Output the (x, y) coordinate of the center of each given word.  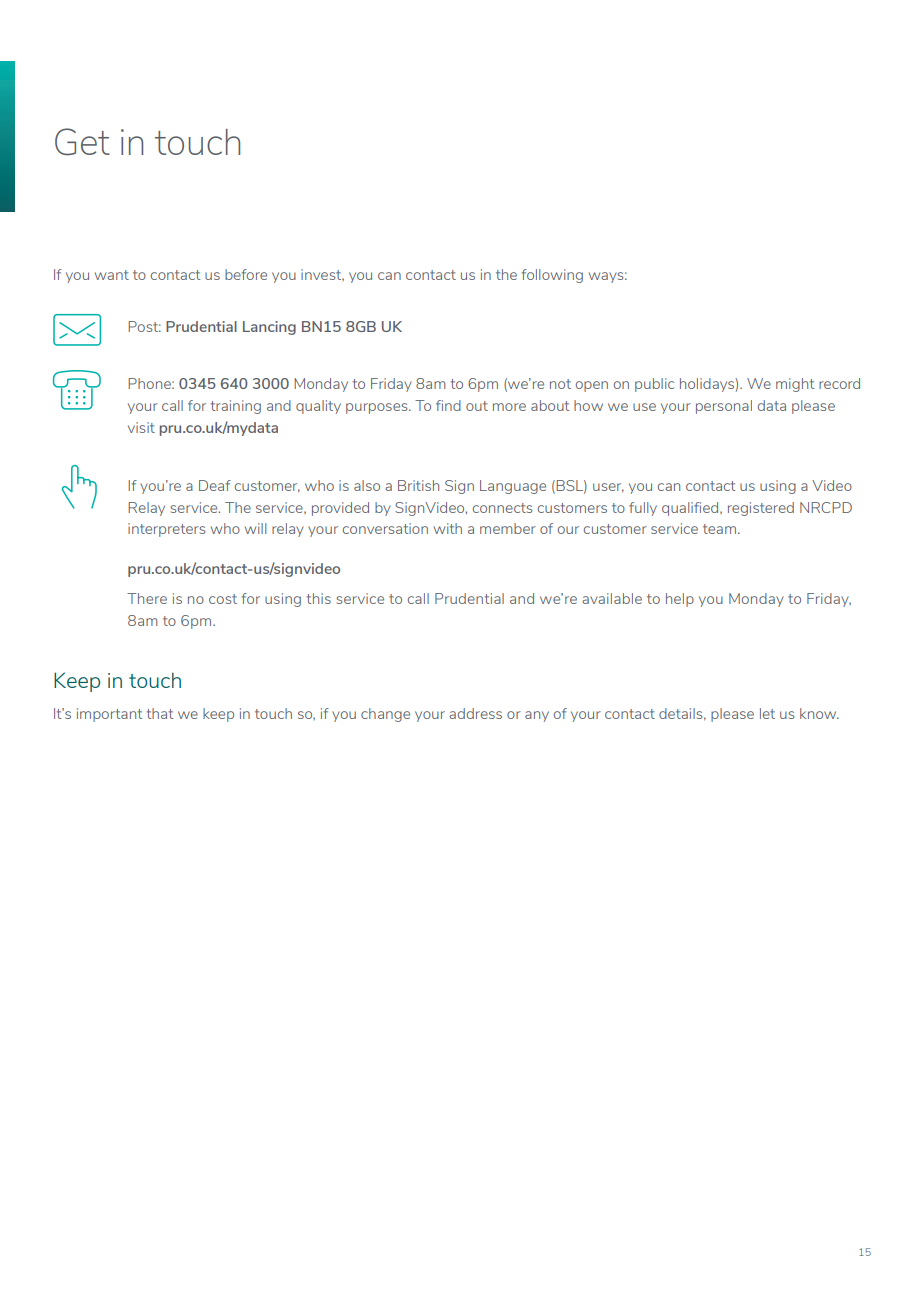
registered (761, 509)
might (795, 385)
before (246, 274)
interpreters (166, 530)
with (448, 528)
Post (144, 326)
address (475, 713)
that (159, 713)
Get (82, 142)
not (560, 384)
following (552, 276)
